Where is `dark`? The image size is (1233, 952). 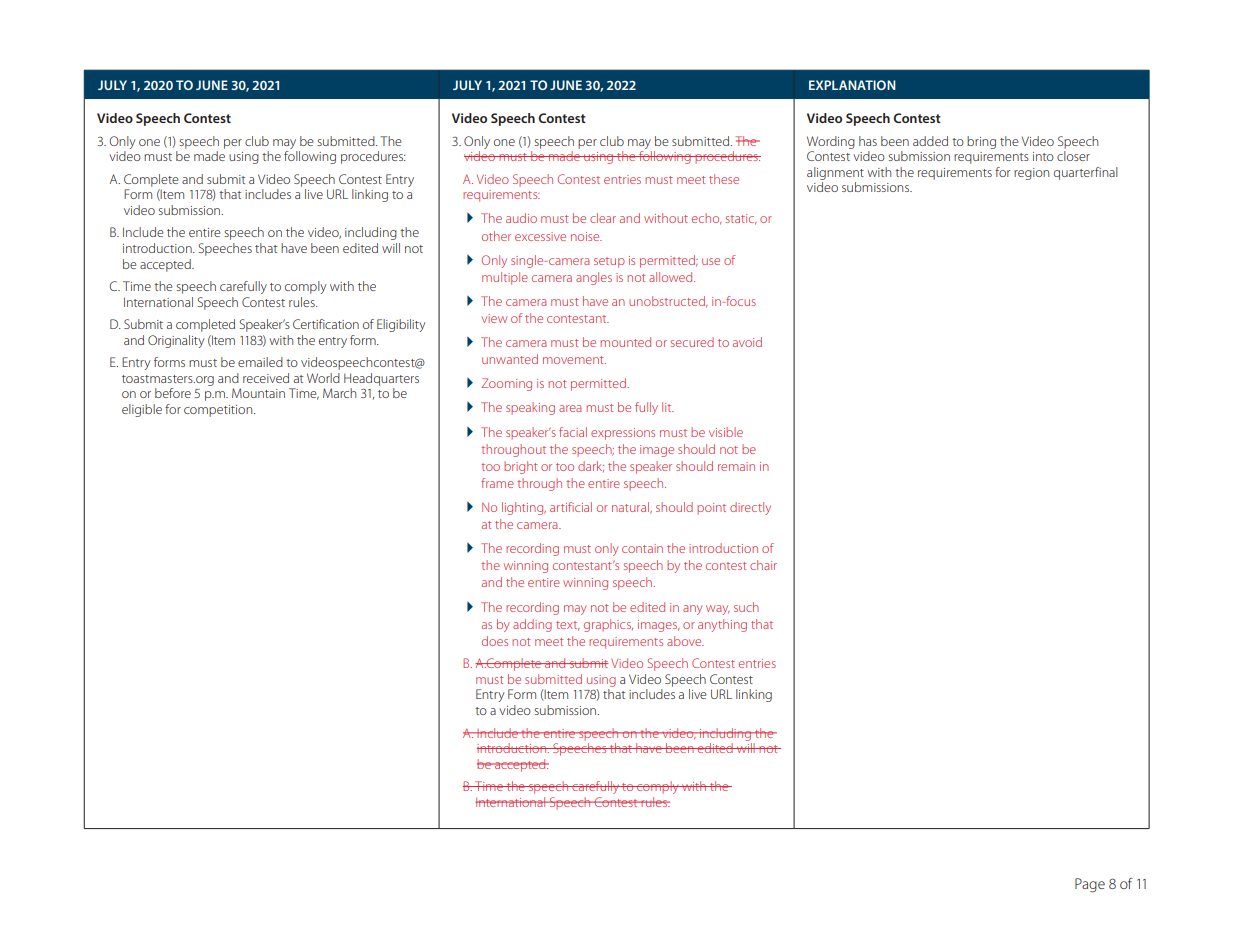
dark is located at coordinates (591, 466).
